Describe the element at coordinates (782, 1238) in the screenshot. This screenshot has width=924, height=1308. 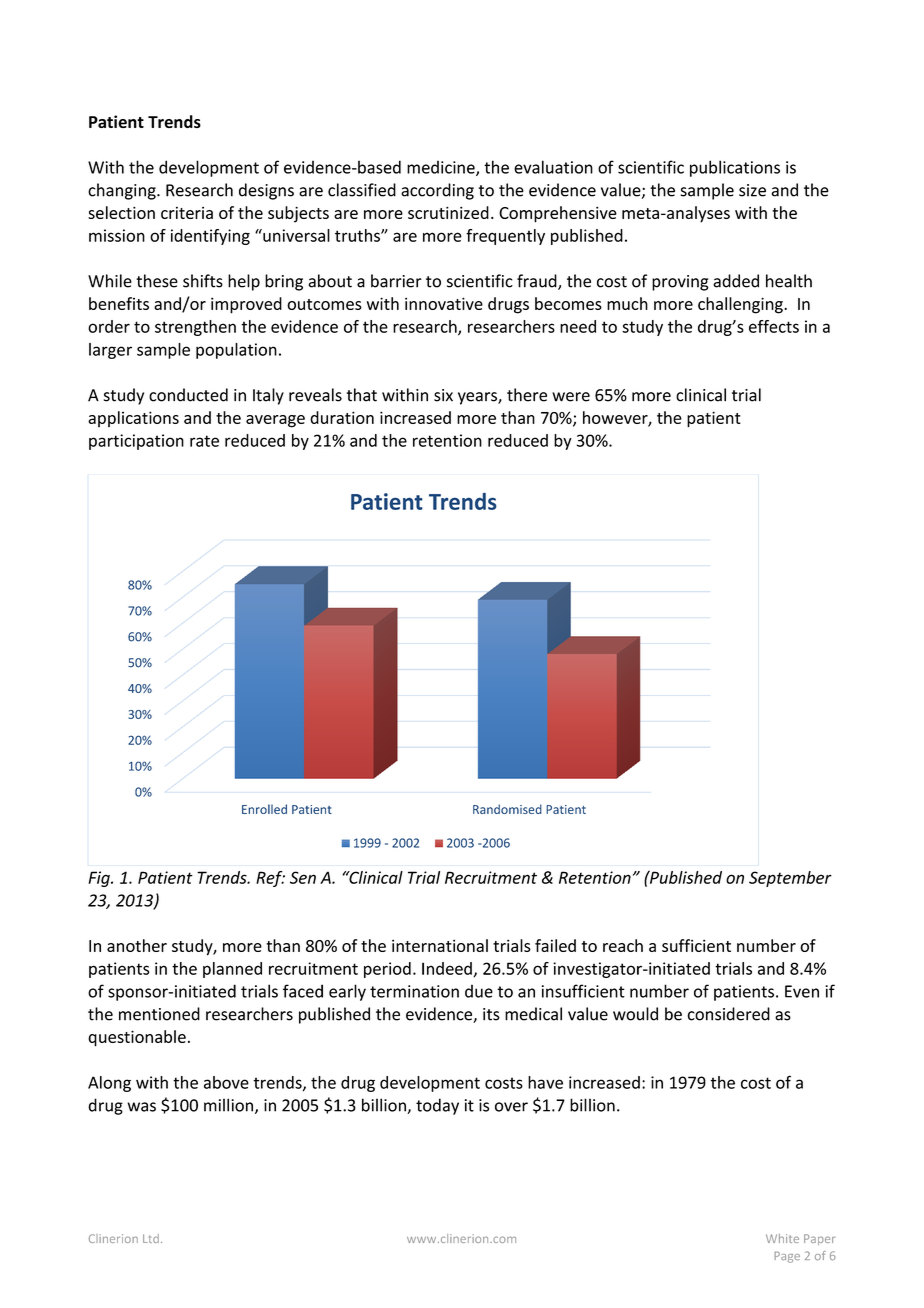
I see `White` at that location.
